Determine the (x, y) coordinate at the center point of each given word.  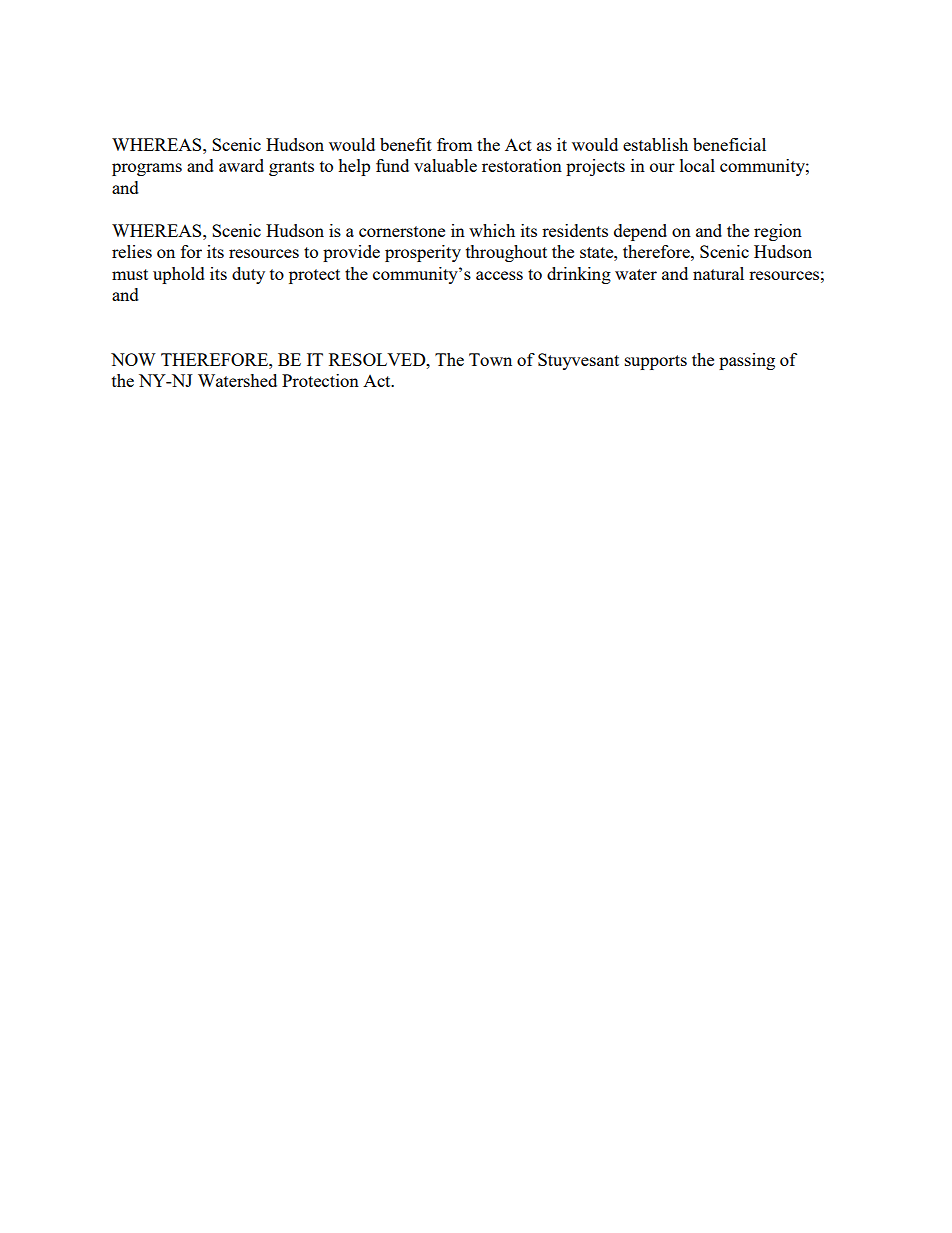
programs (147, 169)
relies (132, 251)
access (499, 275)
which (492, 230)
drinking (579, 275)
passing (747, 361)
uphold (179, 275)
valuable (445, 165)
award (241, 165)
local (697, 165)
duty (248, 275)
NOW (133, 359)
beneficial (729, 144)
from (455, 144)
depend (640, 232)
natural (718, 273)
